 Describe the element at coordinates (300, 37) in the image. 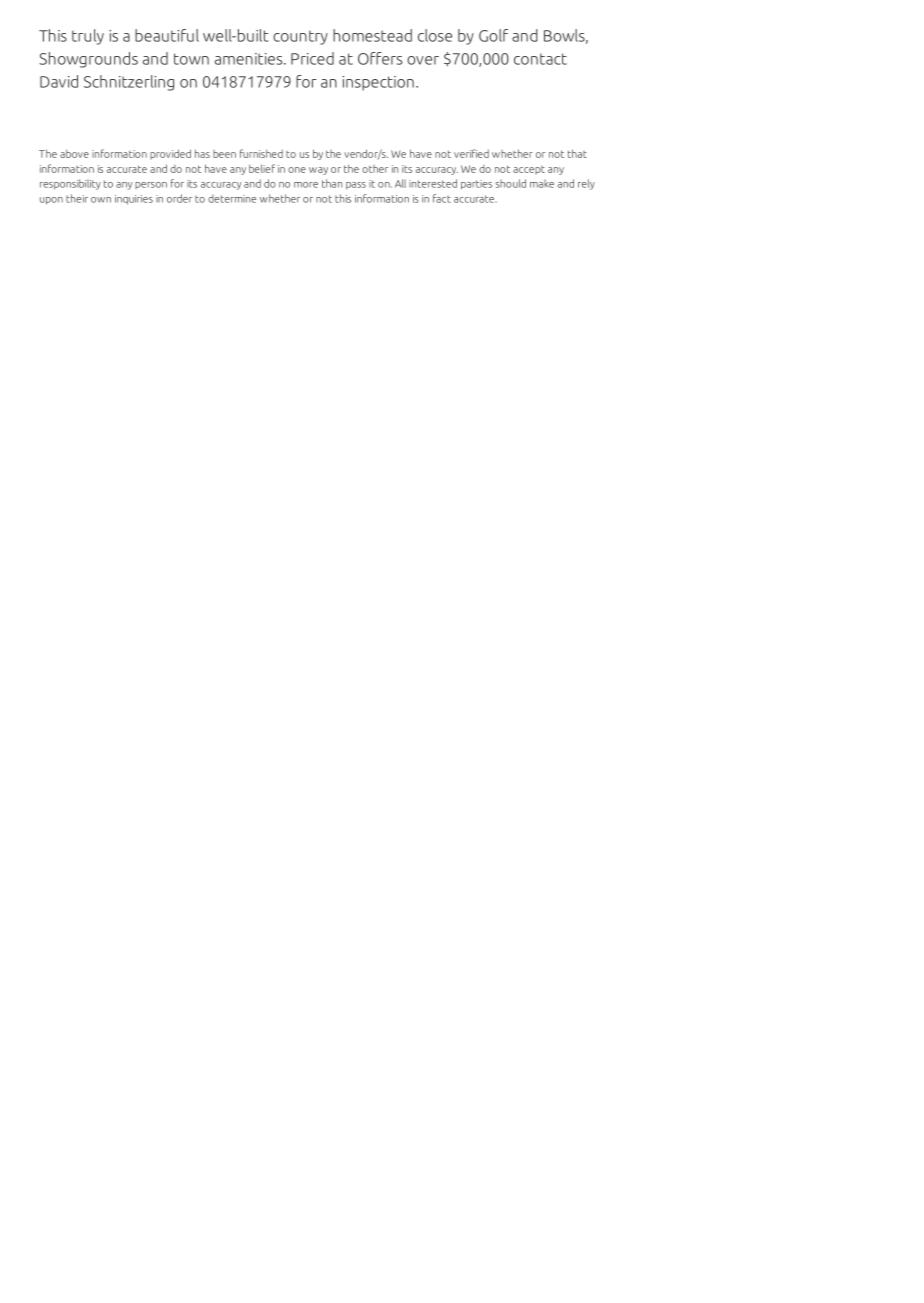

I see `country` at that location.
